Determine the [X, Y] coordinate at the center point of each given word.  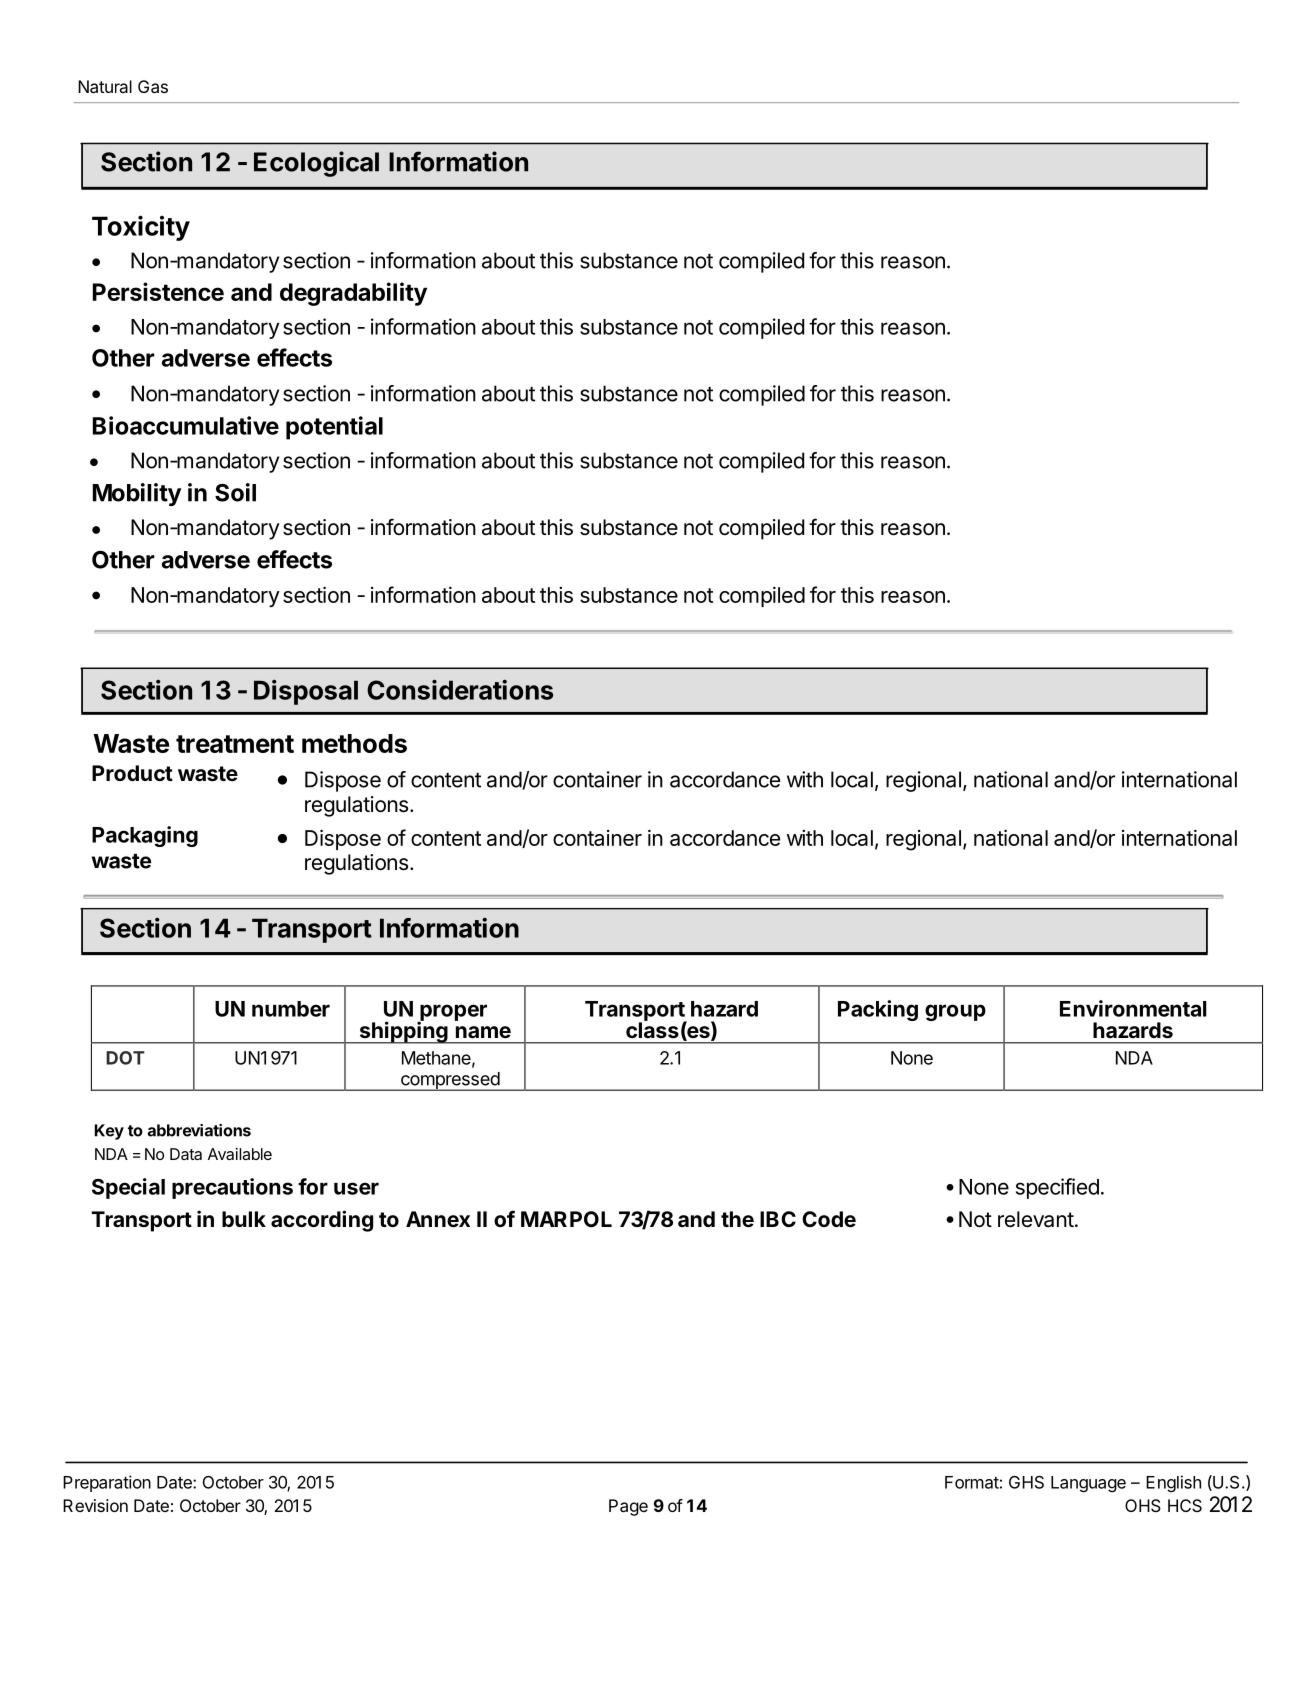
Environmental [1133, 1008]
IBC [778, 1219]
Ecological [316, 164]
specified [1057, 1188]
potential [334, 428]
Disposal [306, 692]
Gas [153, 86]
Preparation [107, 1483]
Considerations [460, 690]
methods [354, 743]
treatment [235, 744]
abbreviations [199, 1130]
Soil [235, 492]
